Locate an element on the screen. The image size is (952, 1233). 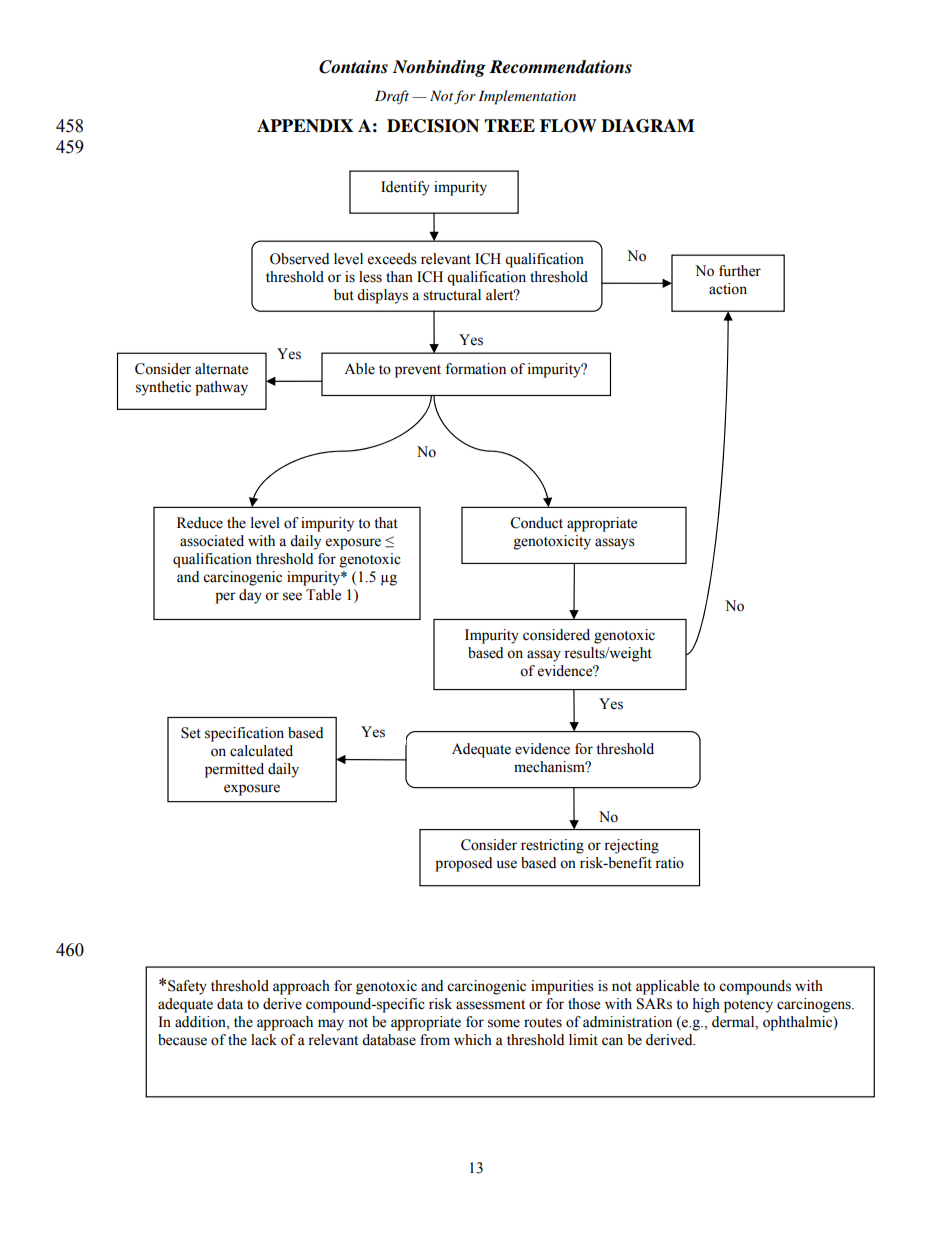
permitted is located at coordinates (234, 770).
